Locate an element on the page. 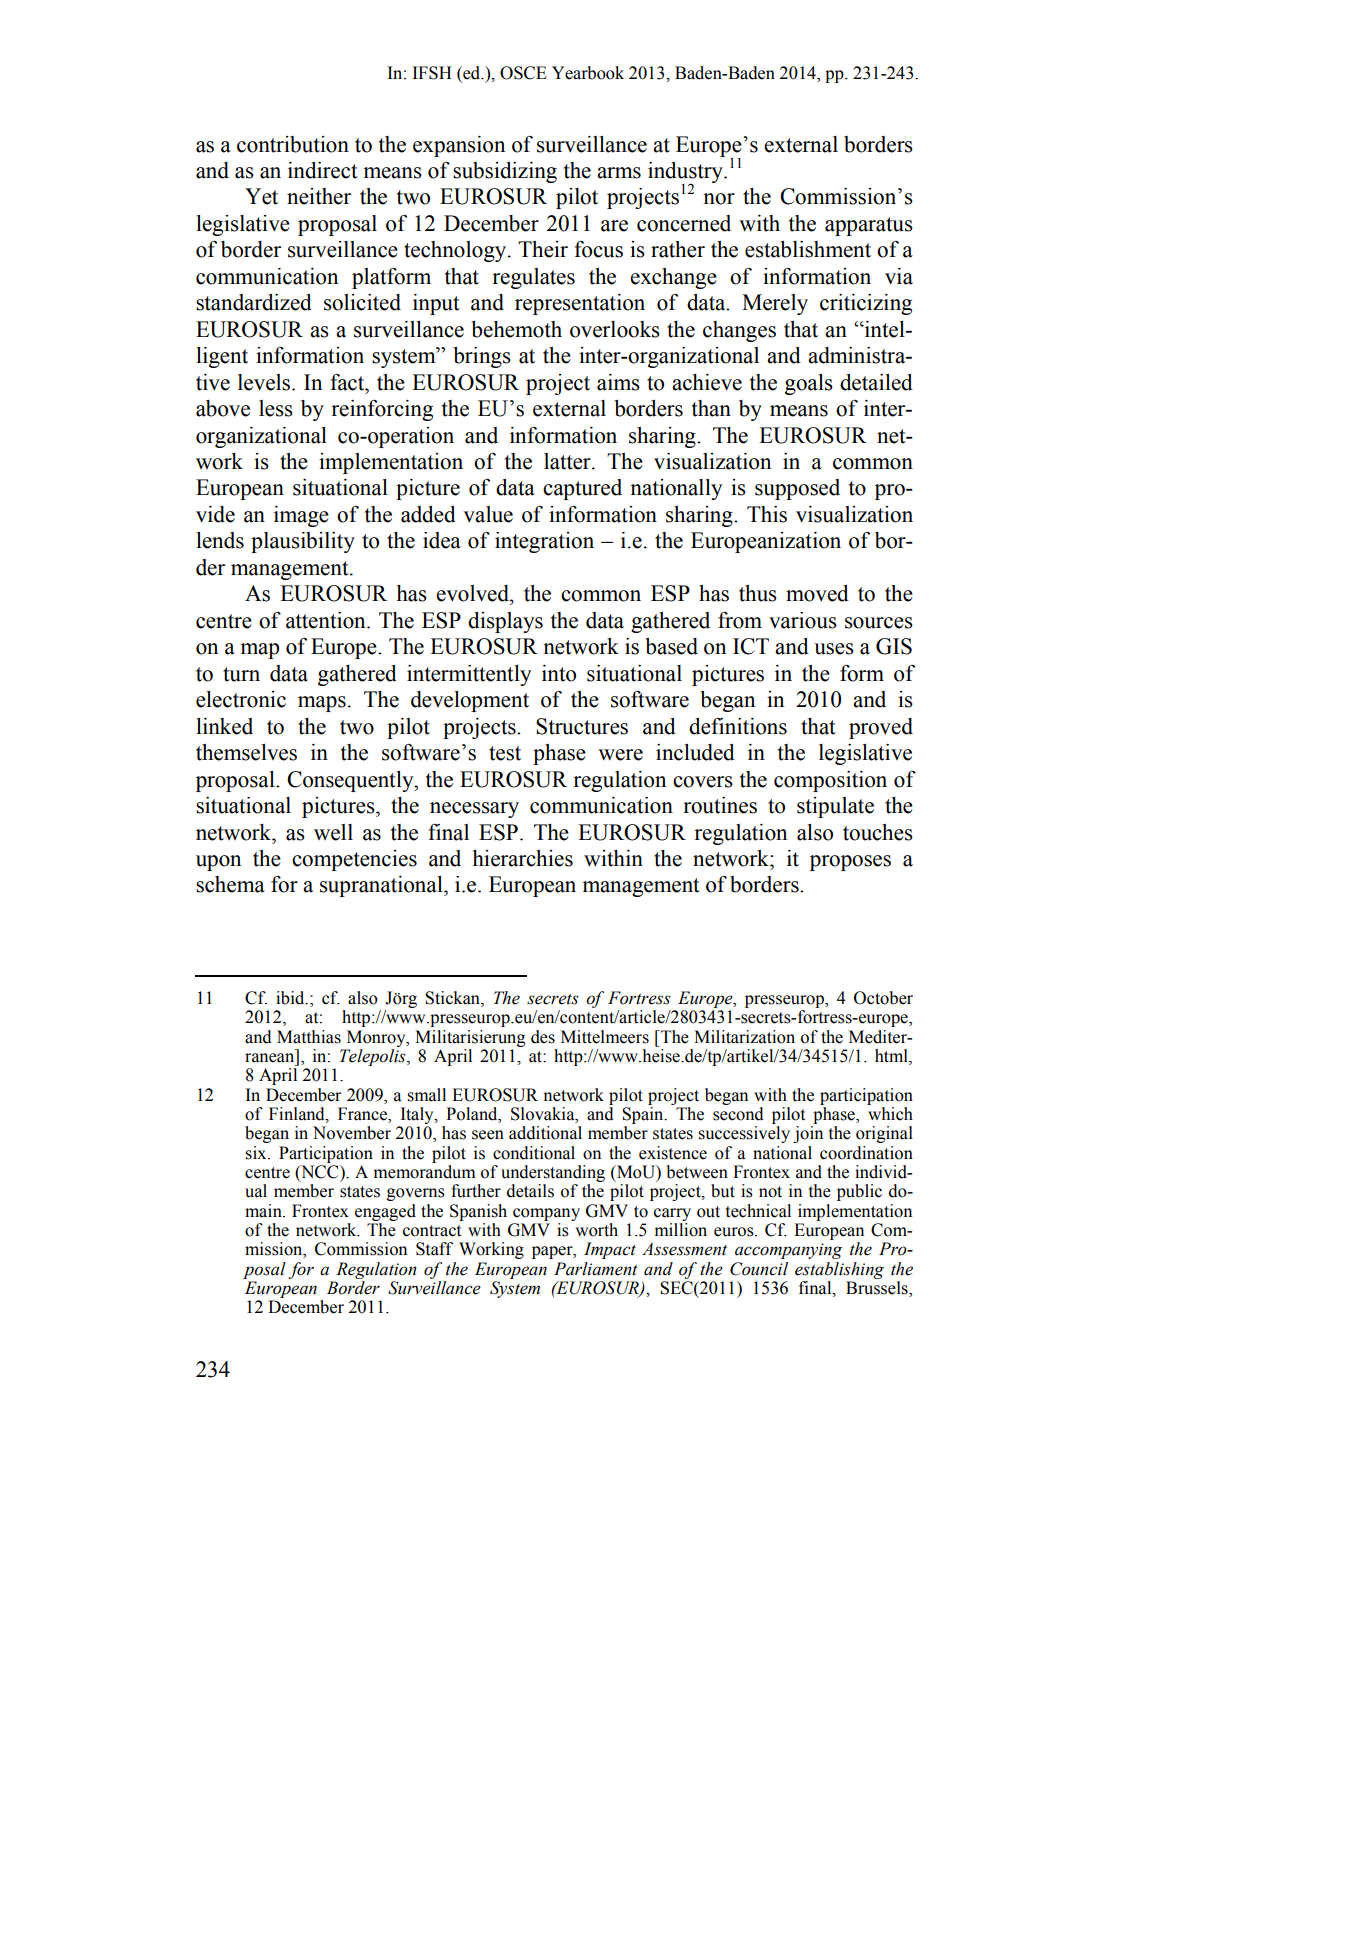 Image resolution: width=1369 pixels, height=1937 pixels. composition is located at coordinates (830, 781).
